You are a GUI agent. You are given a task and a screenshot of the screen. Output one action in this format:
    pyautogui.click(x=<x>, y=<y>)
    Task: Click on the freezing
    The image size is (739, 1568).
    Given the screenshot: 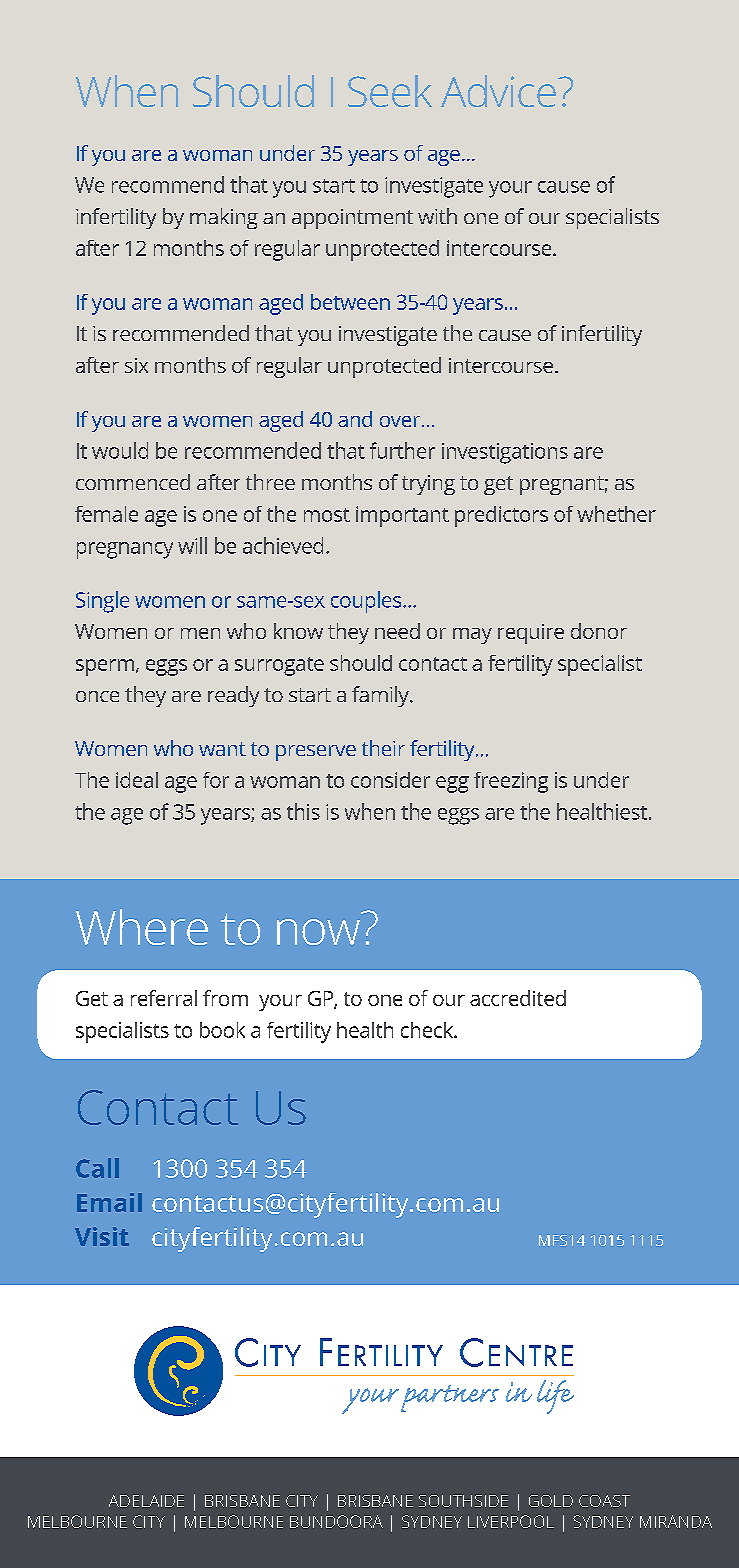 What is the action you would take?
    pyautogui.click(x=511, y=782)
